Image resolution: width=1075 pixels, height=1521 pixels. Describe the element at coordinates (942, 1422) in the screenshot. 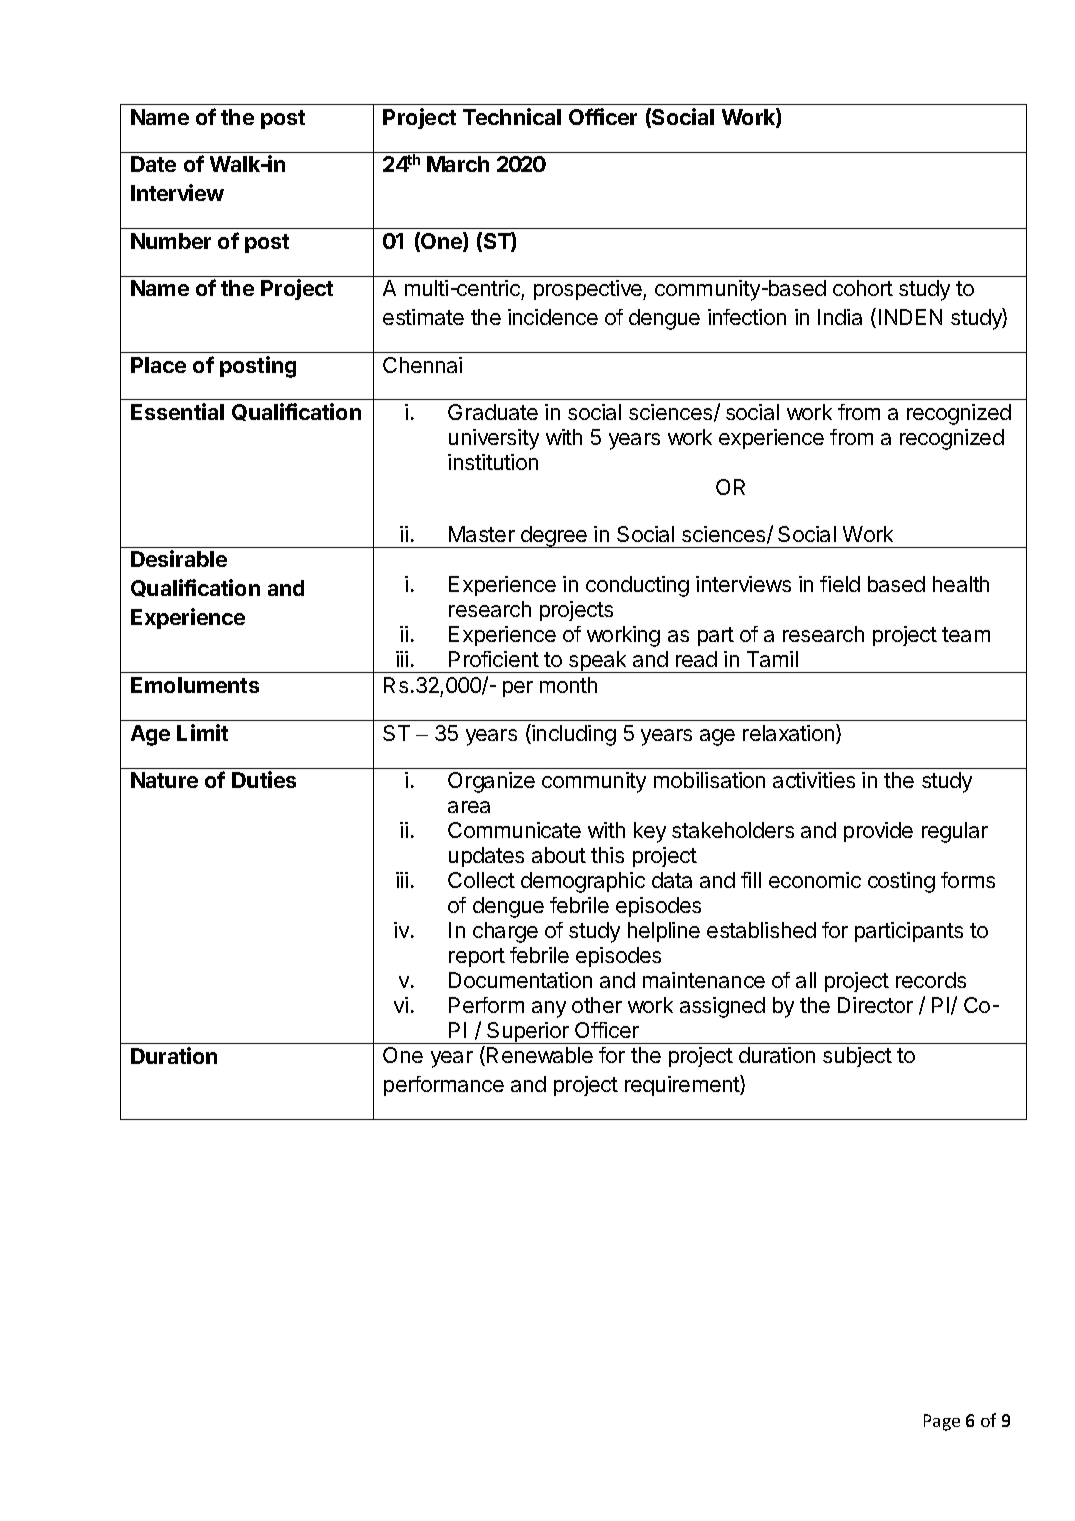

I see `Page` at that location.
